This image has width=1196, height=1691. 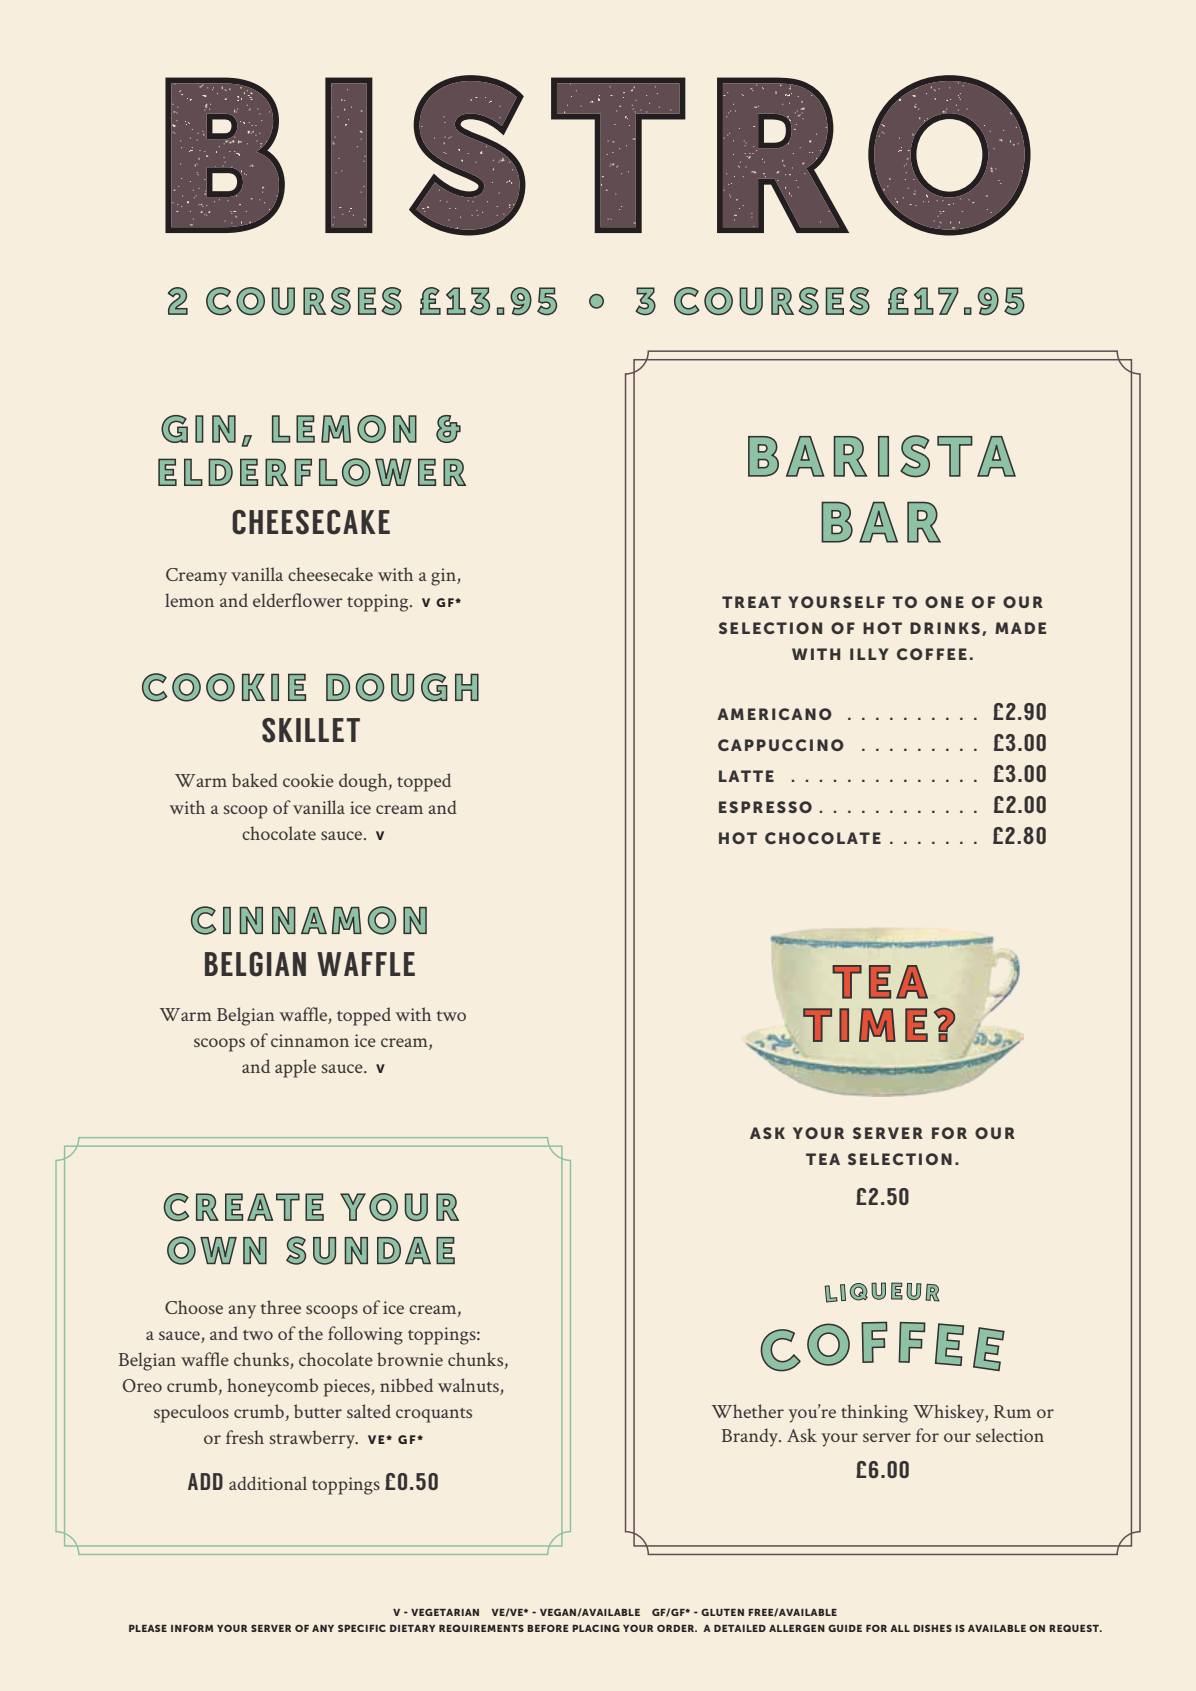 I want to click on INFORM, so click(x=192, y=1628).
